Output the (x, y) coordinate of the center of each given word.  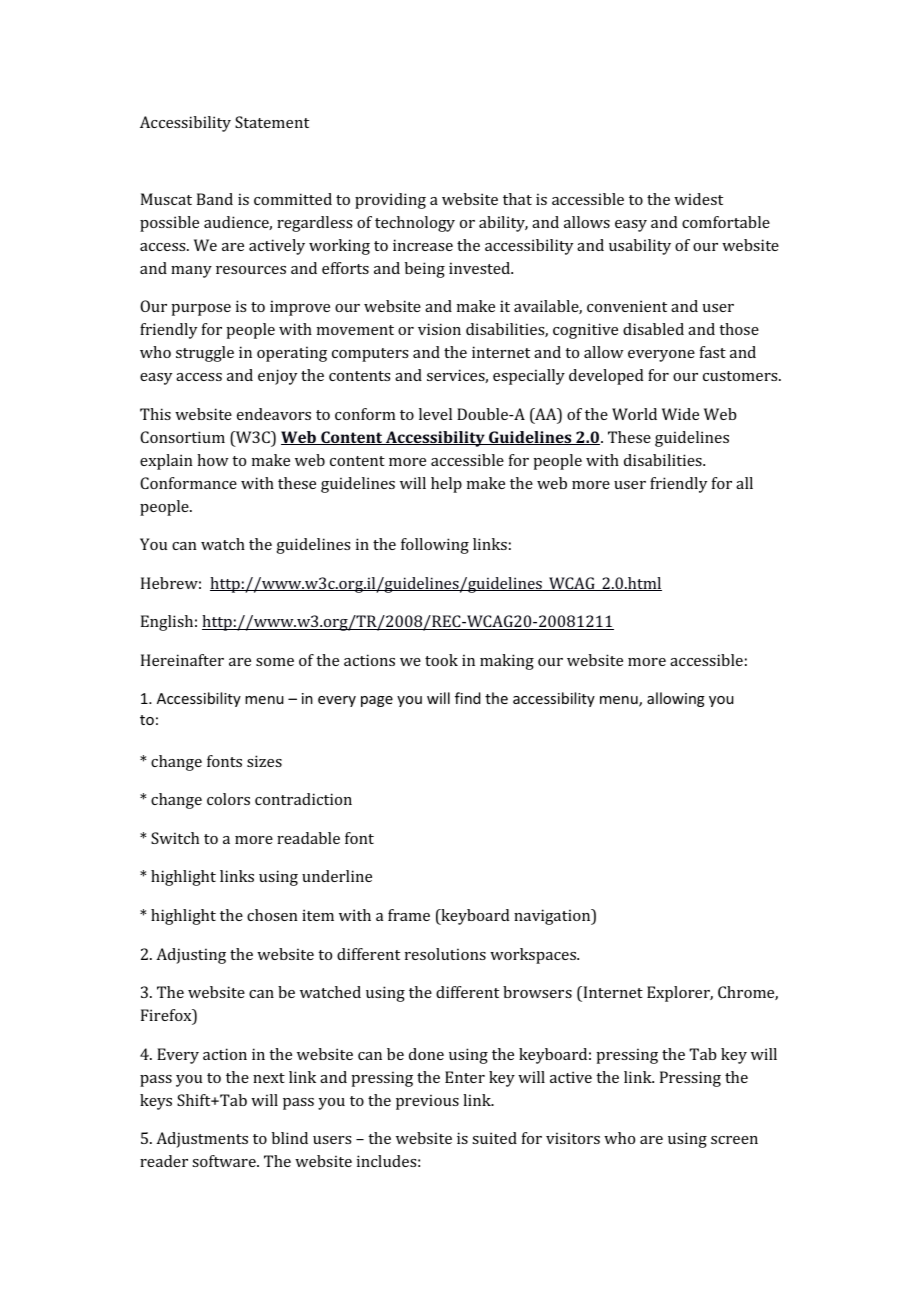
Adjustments (202, 1140)
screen (734, 1140)
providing (390, 201)
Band (215, 199)
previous (427, 1102)
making (507, 662)
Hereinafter (182, 660)
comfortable (726, 222)
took (441, 660)
